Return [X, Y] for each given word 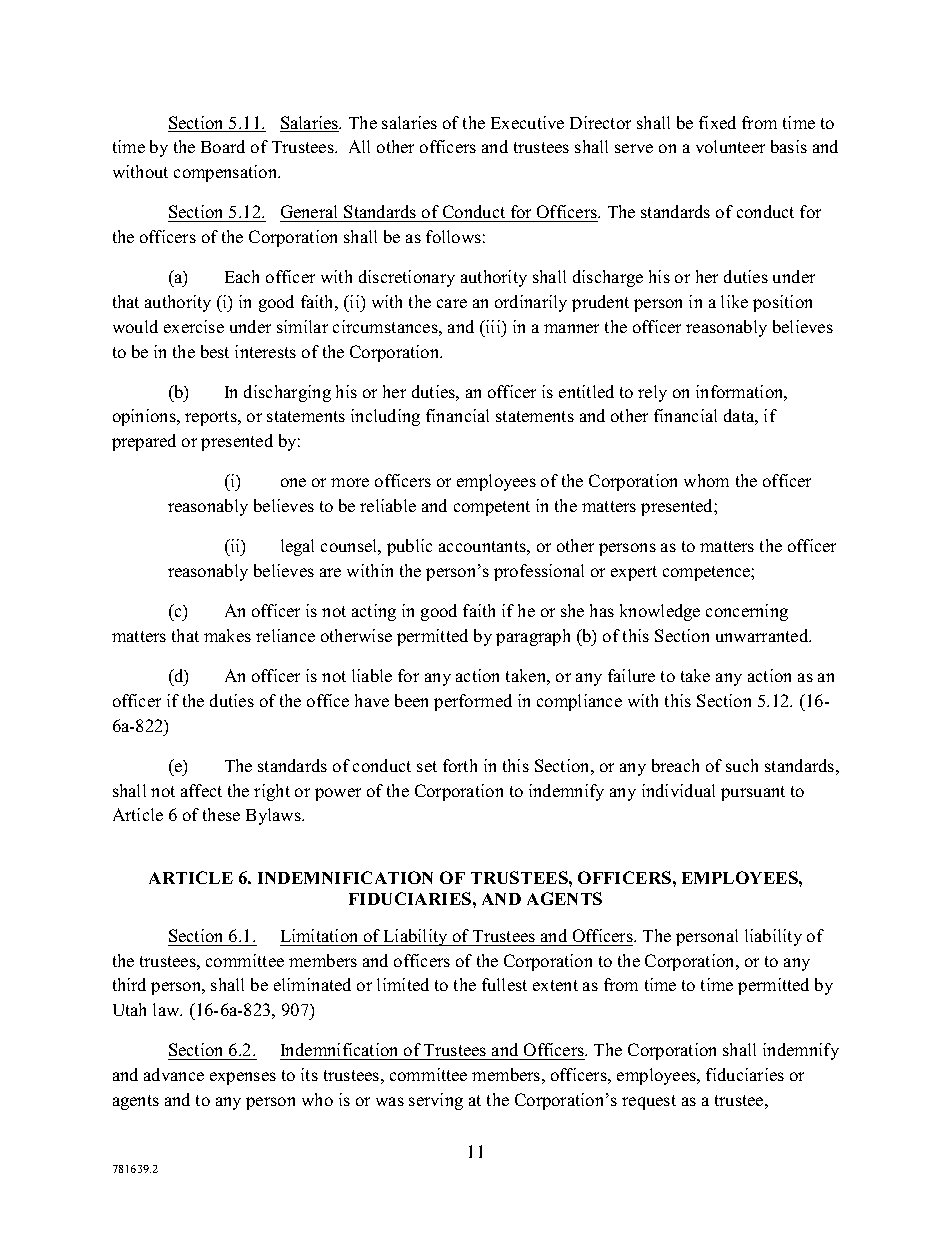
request [649, 1102]
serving [436, 1101]
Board [223, 146]
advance [174, 1074]
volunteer [730, 146]
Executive [527, 122]
